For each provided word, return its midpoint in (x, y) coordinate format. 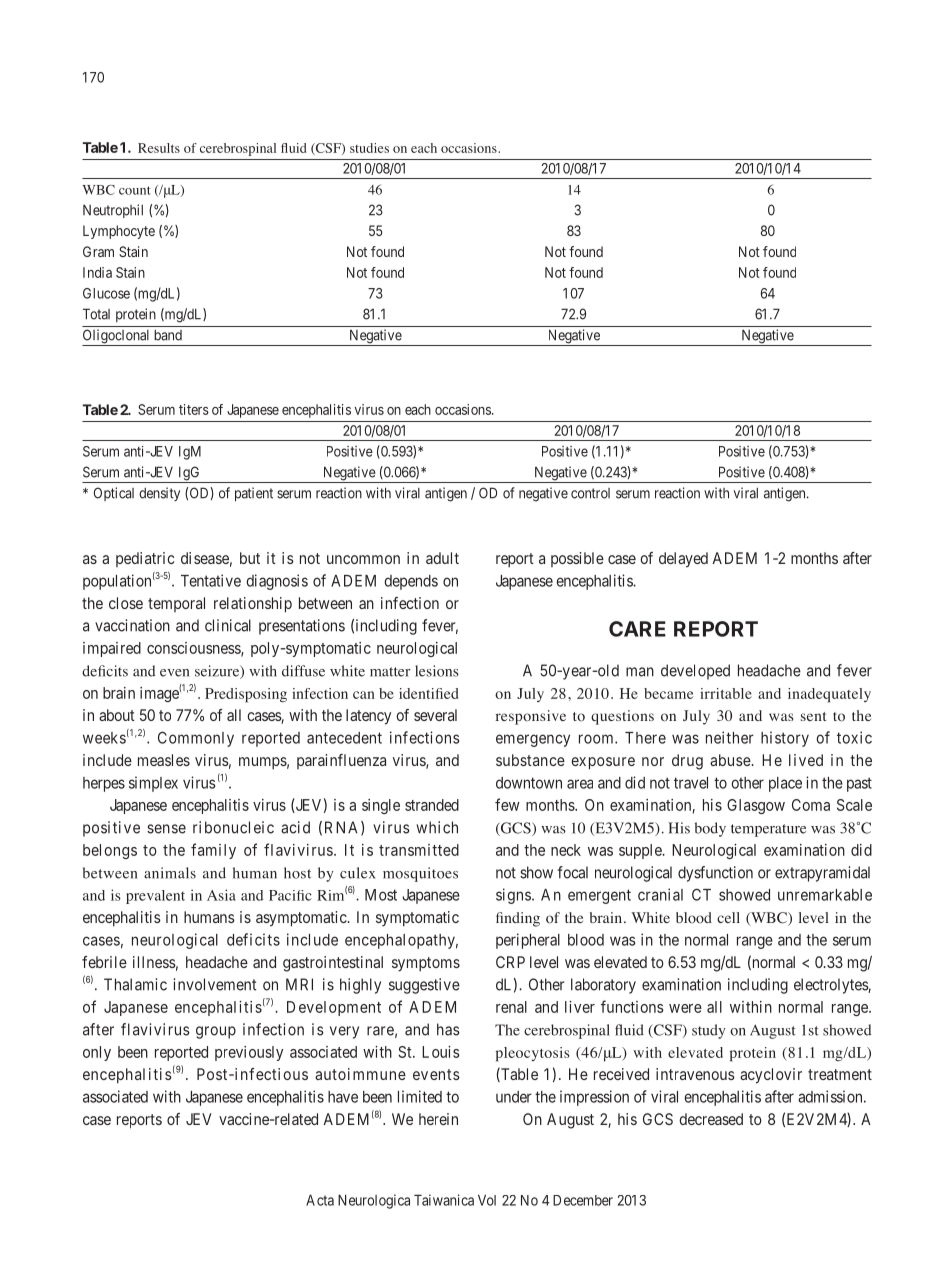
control (590, 493)
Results (159, 148)
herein (438, 1119)
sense (166, 829)
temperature (768, 830)
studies (369, 148)
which (437, 827)
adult (442, 558)
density (159, 494)
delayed (683, 560)
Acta (320, 1200)
